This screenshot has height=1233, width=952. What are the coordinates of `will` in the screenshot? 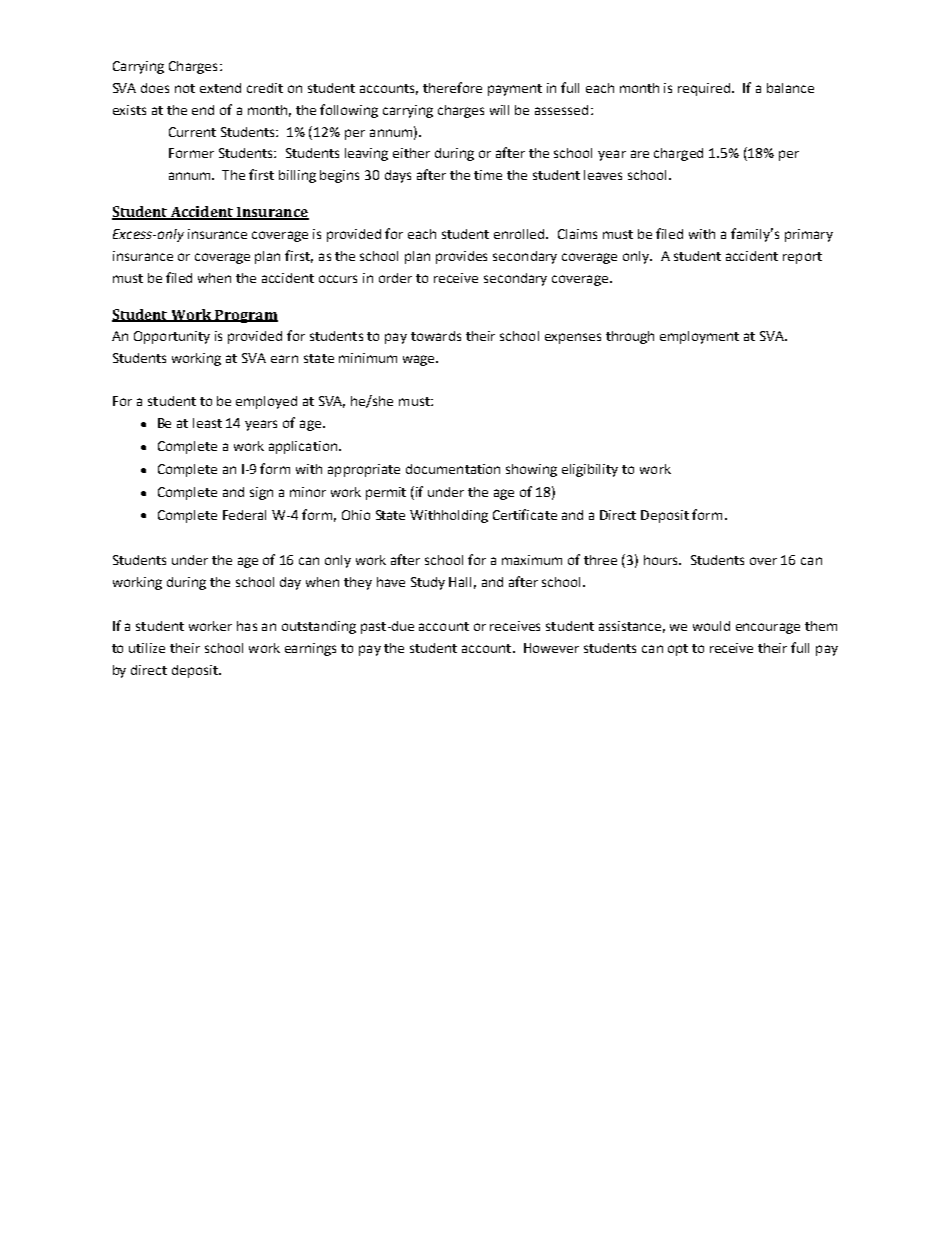 It's located at (499, 110).
